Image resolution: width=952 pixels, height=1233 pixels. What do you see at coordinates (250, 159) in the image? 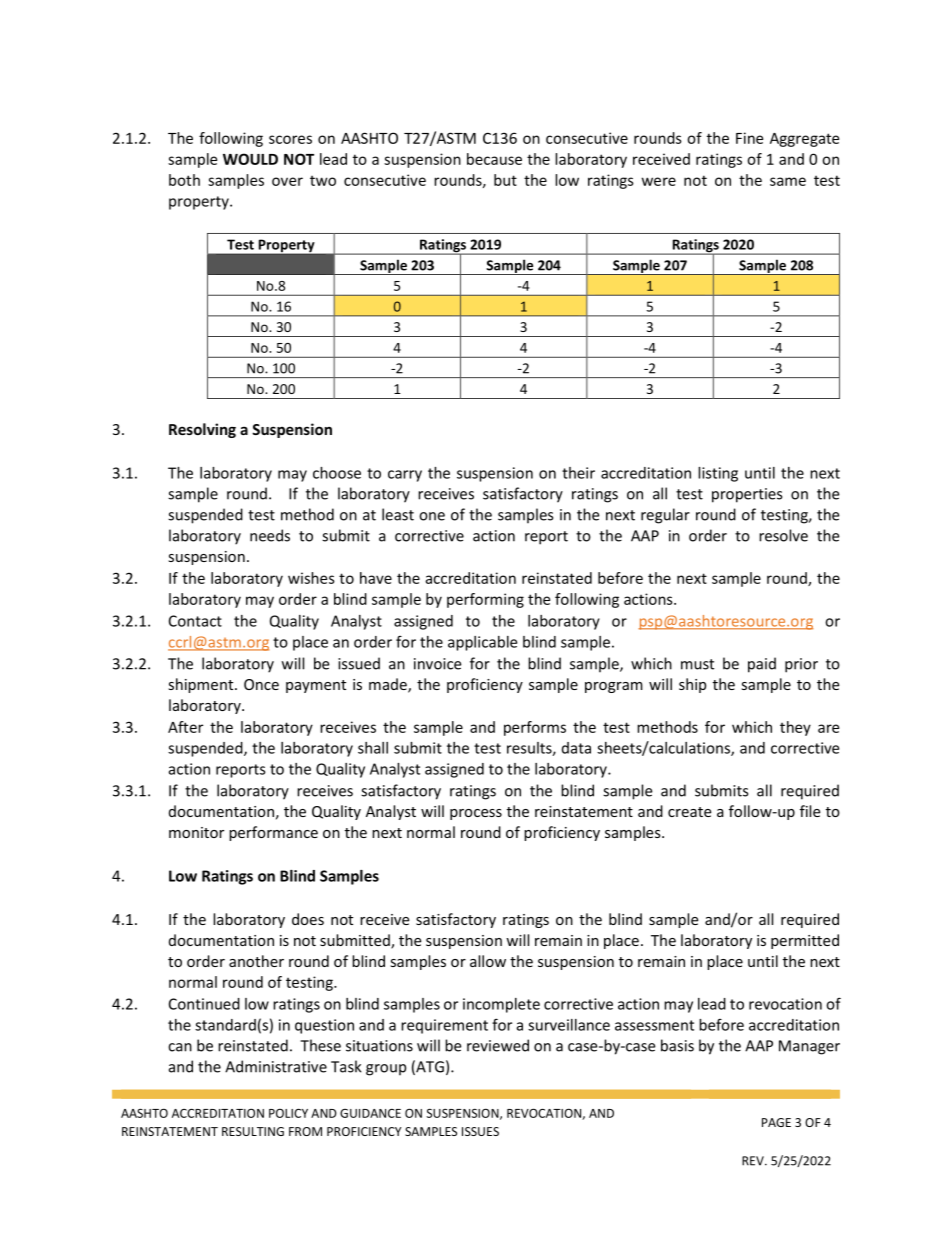
I see `WOULD` at bounding box center [250, 159].
